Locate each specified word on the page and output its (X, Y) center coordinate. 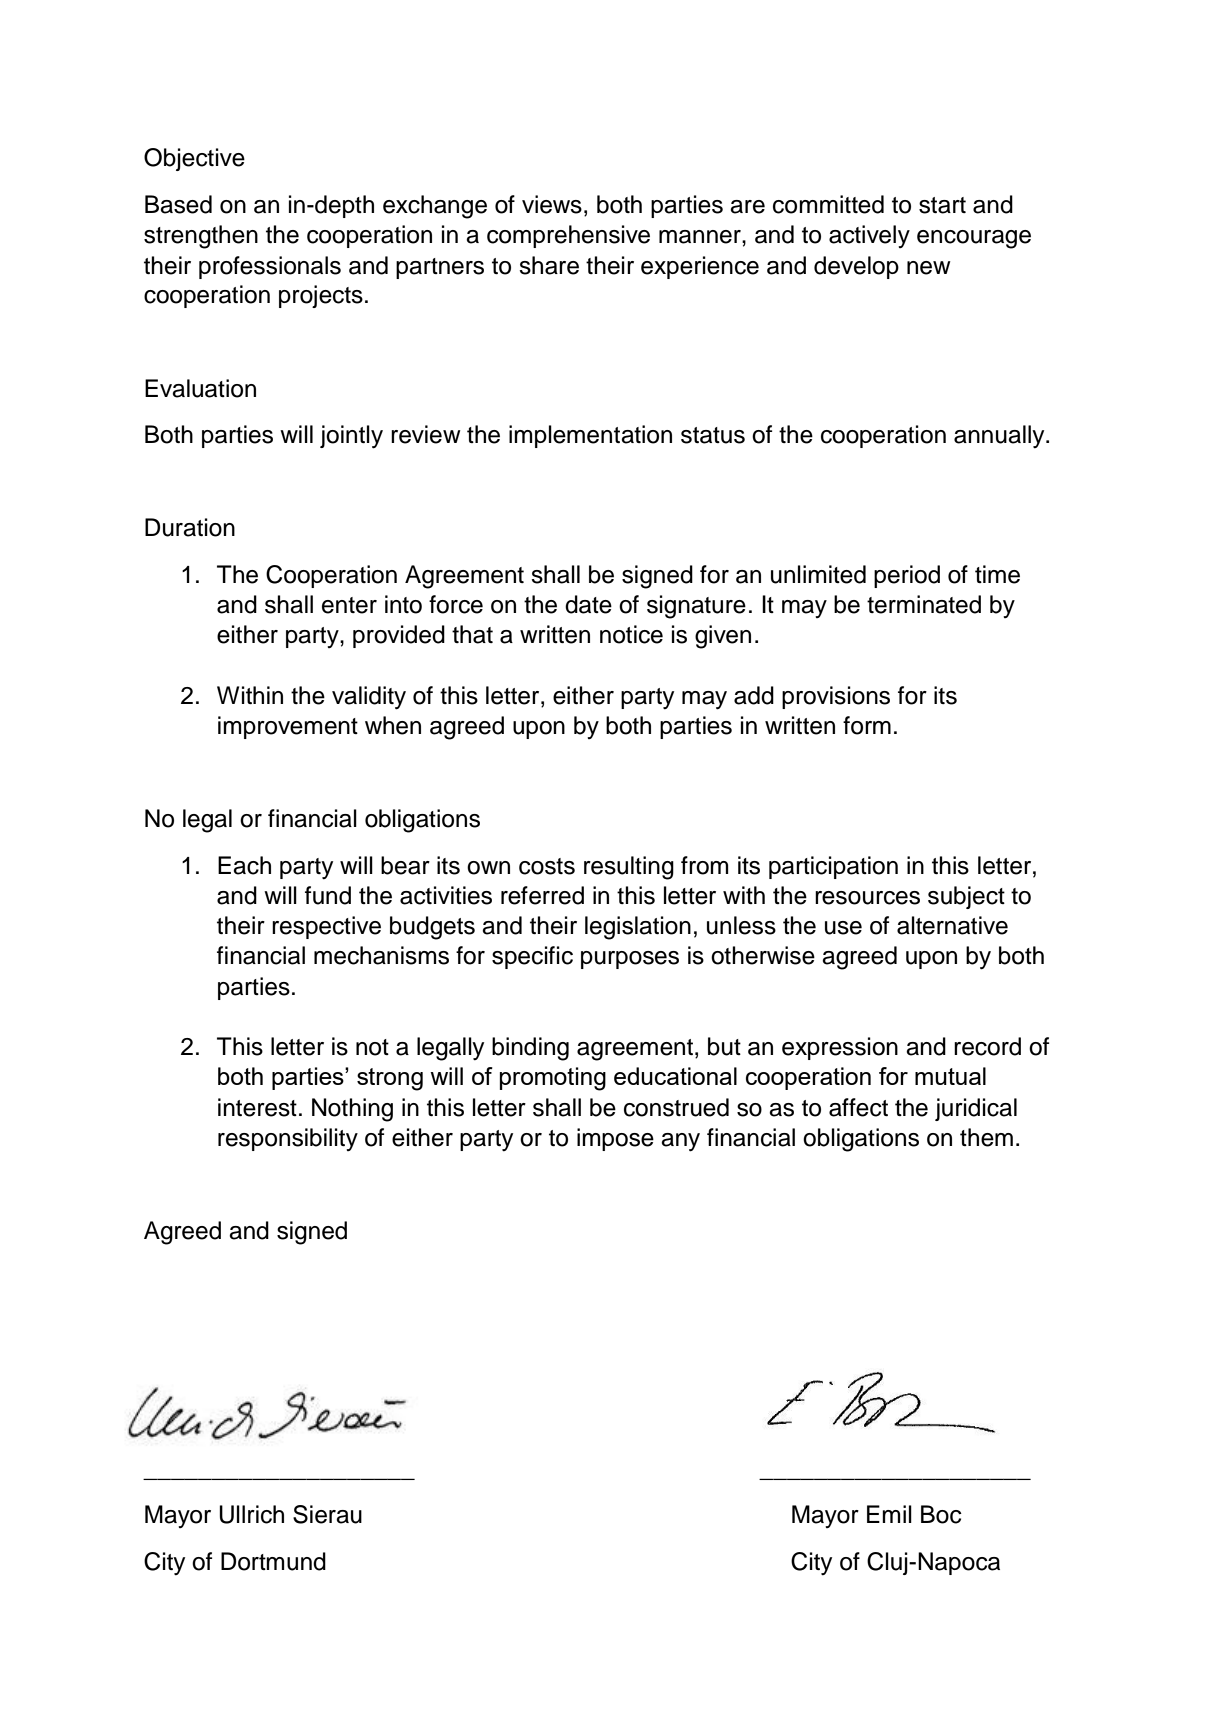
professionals (270, 267)
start (942, 205)
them (986, 1137)
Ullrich (251, 1514)
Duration (190, 527)
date (588, 604)
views (552, 204)
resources (867, 898)
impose (615, 1139)
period (907, 576)
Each (244, 865)
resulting (629, 868)
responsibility (288, 1139)
